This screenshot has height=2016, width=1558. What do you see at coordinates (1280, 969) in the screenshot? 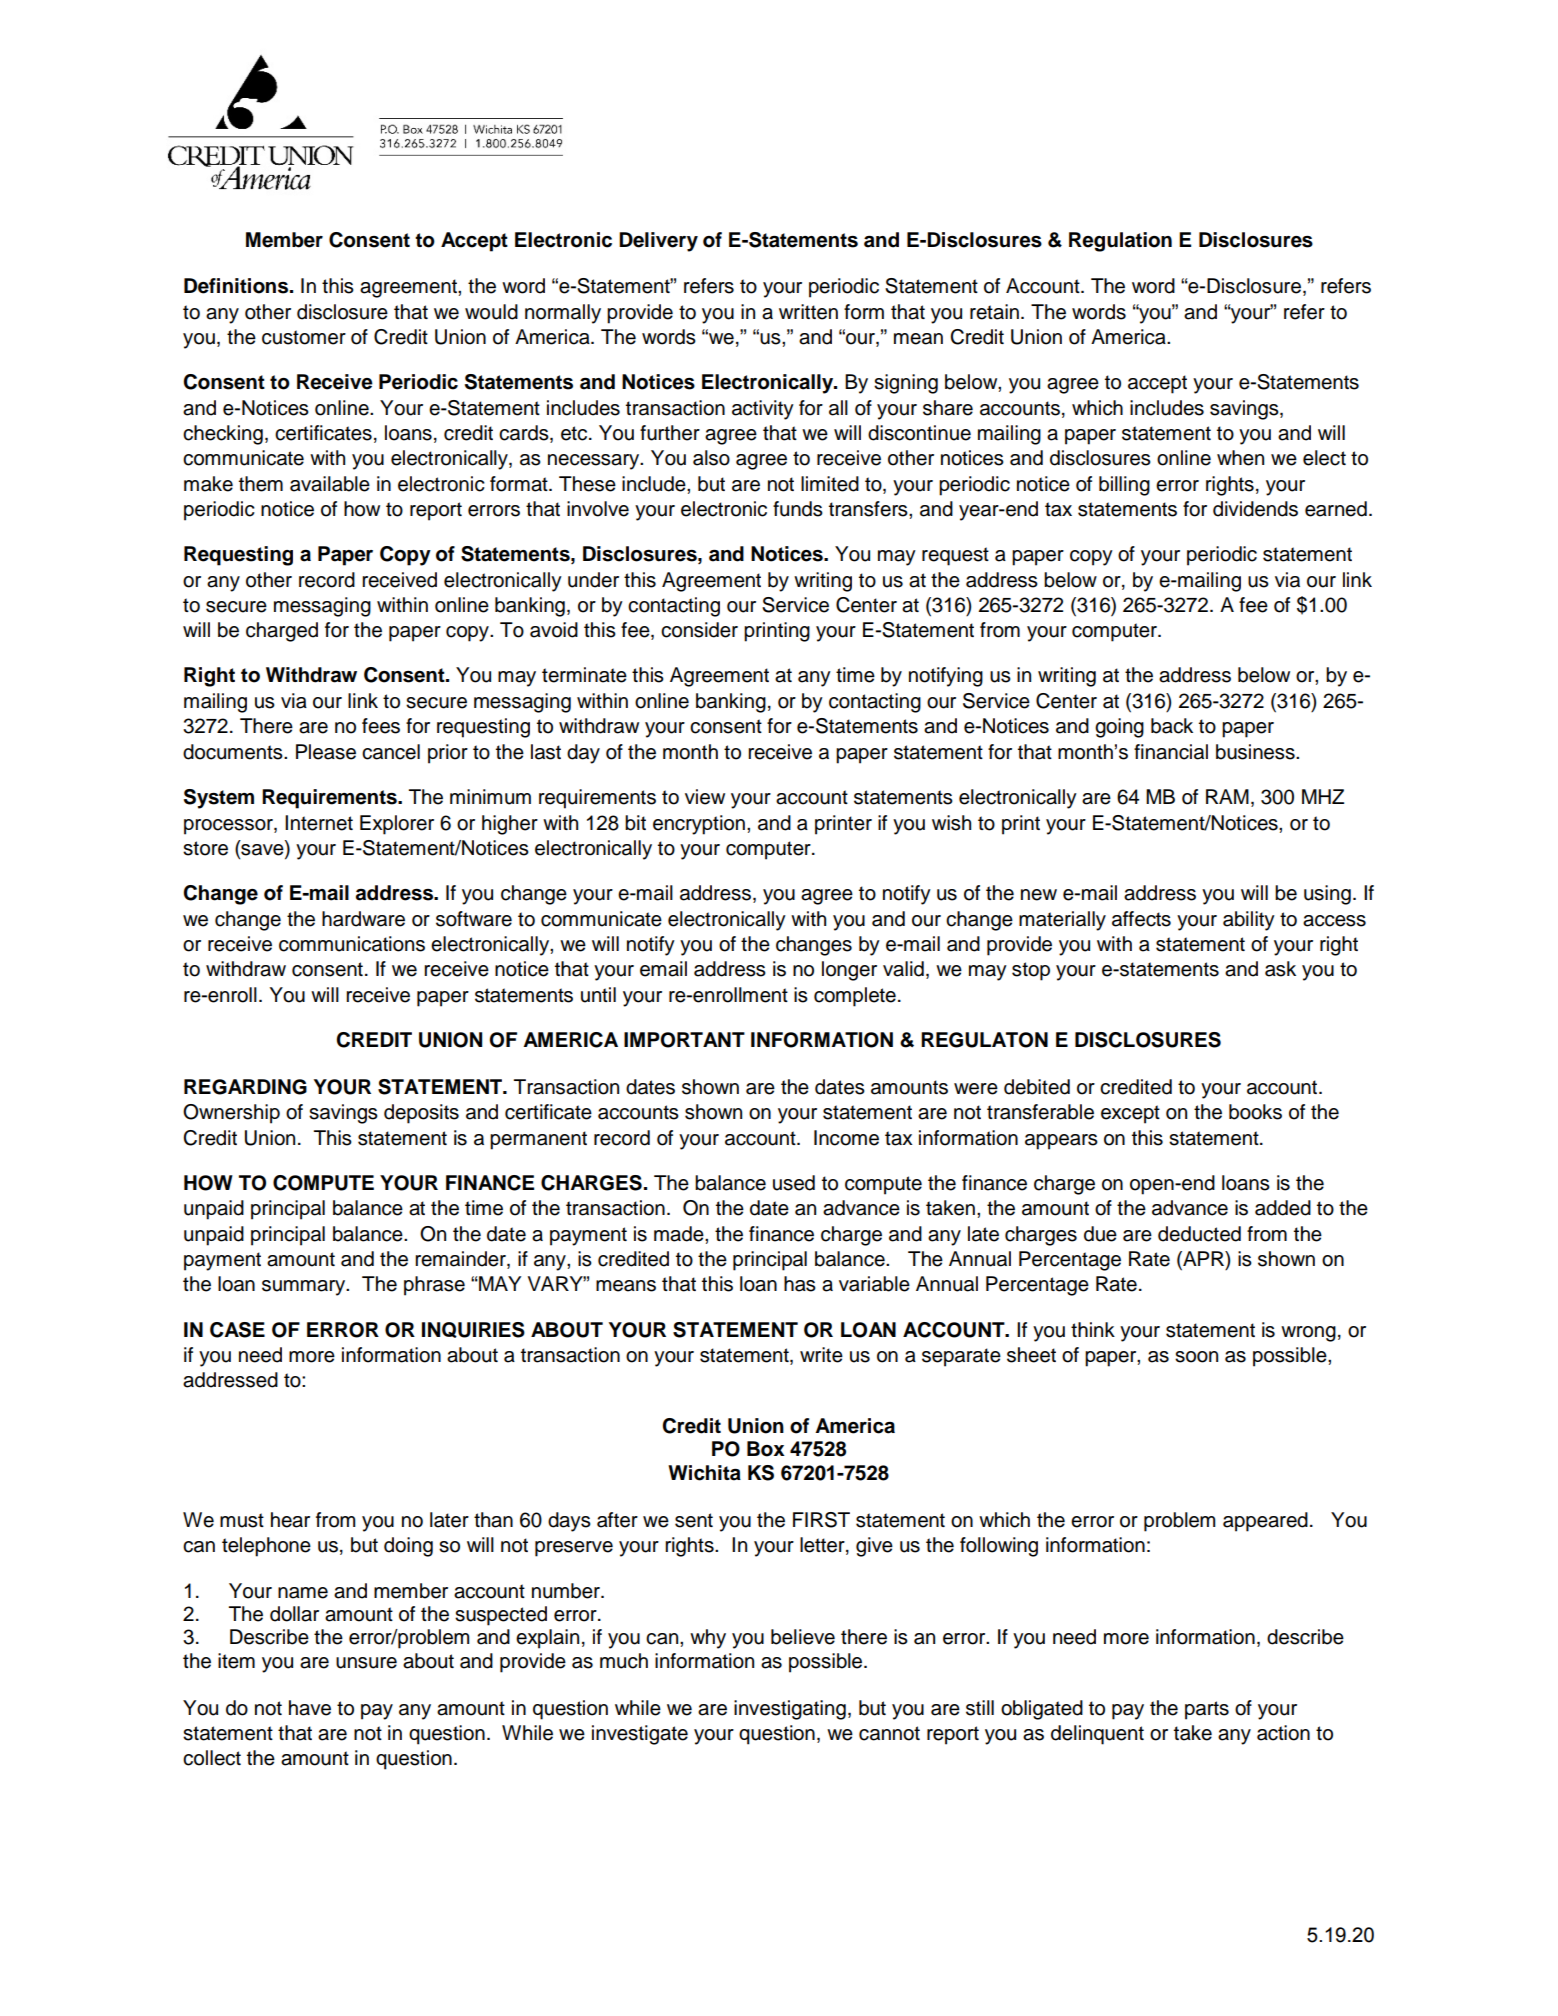
I see `ask` at bounding box center [1280, 969].
